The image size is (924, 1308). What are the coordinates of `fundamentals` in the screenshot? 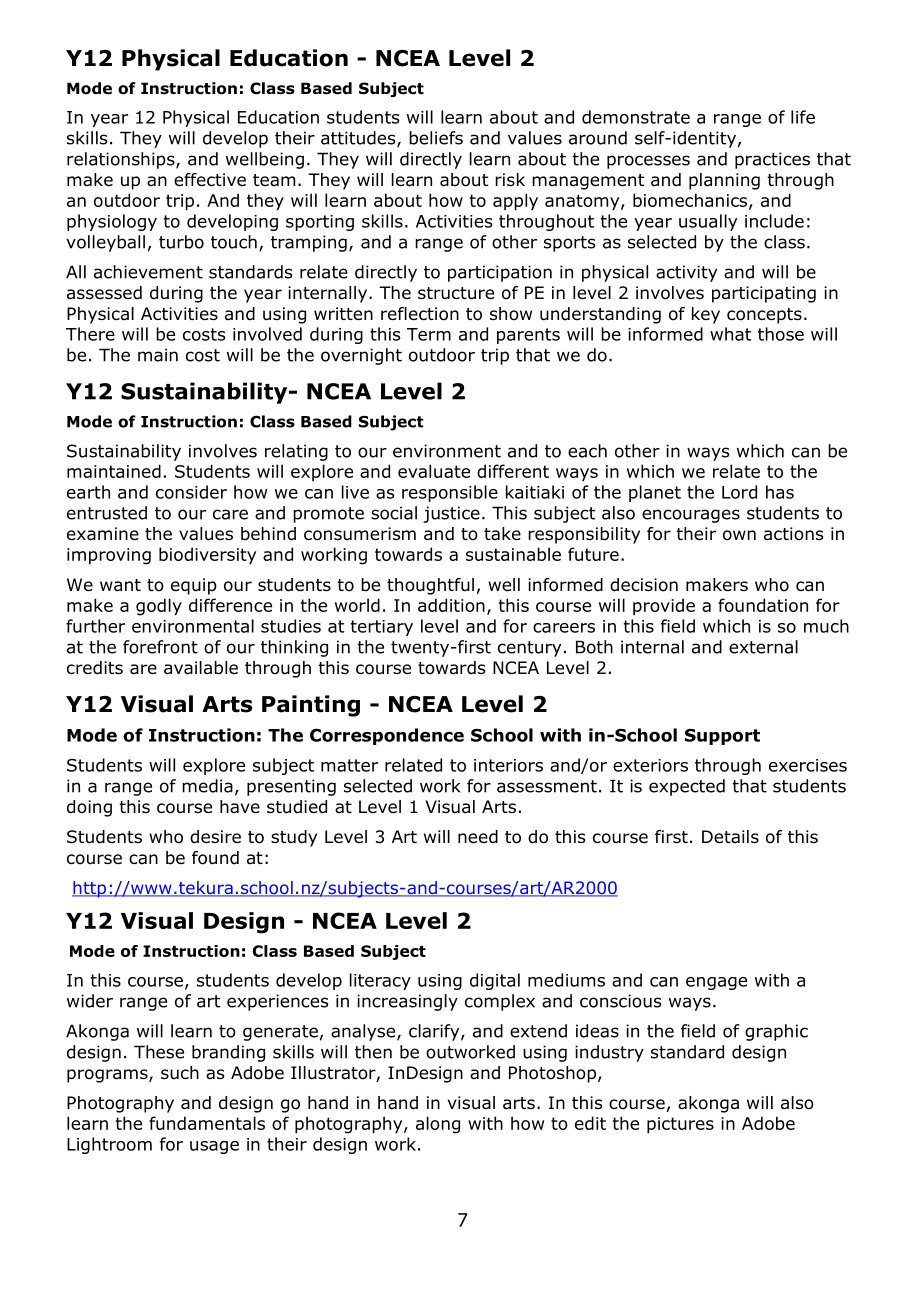 It's located at (207, 1123).
